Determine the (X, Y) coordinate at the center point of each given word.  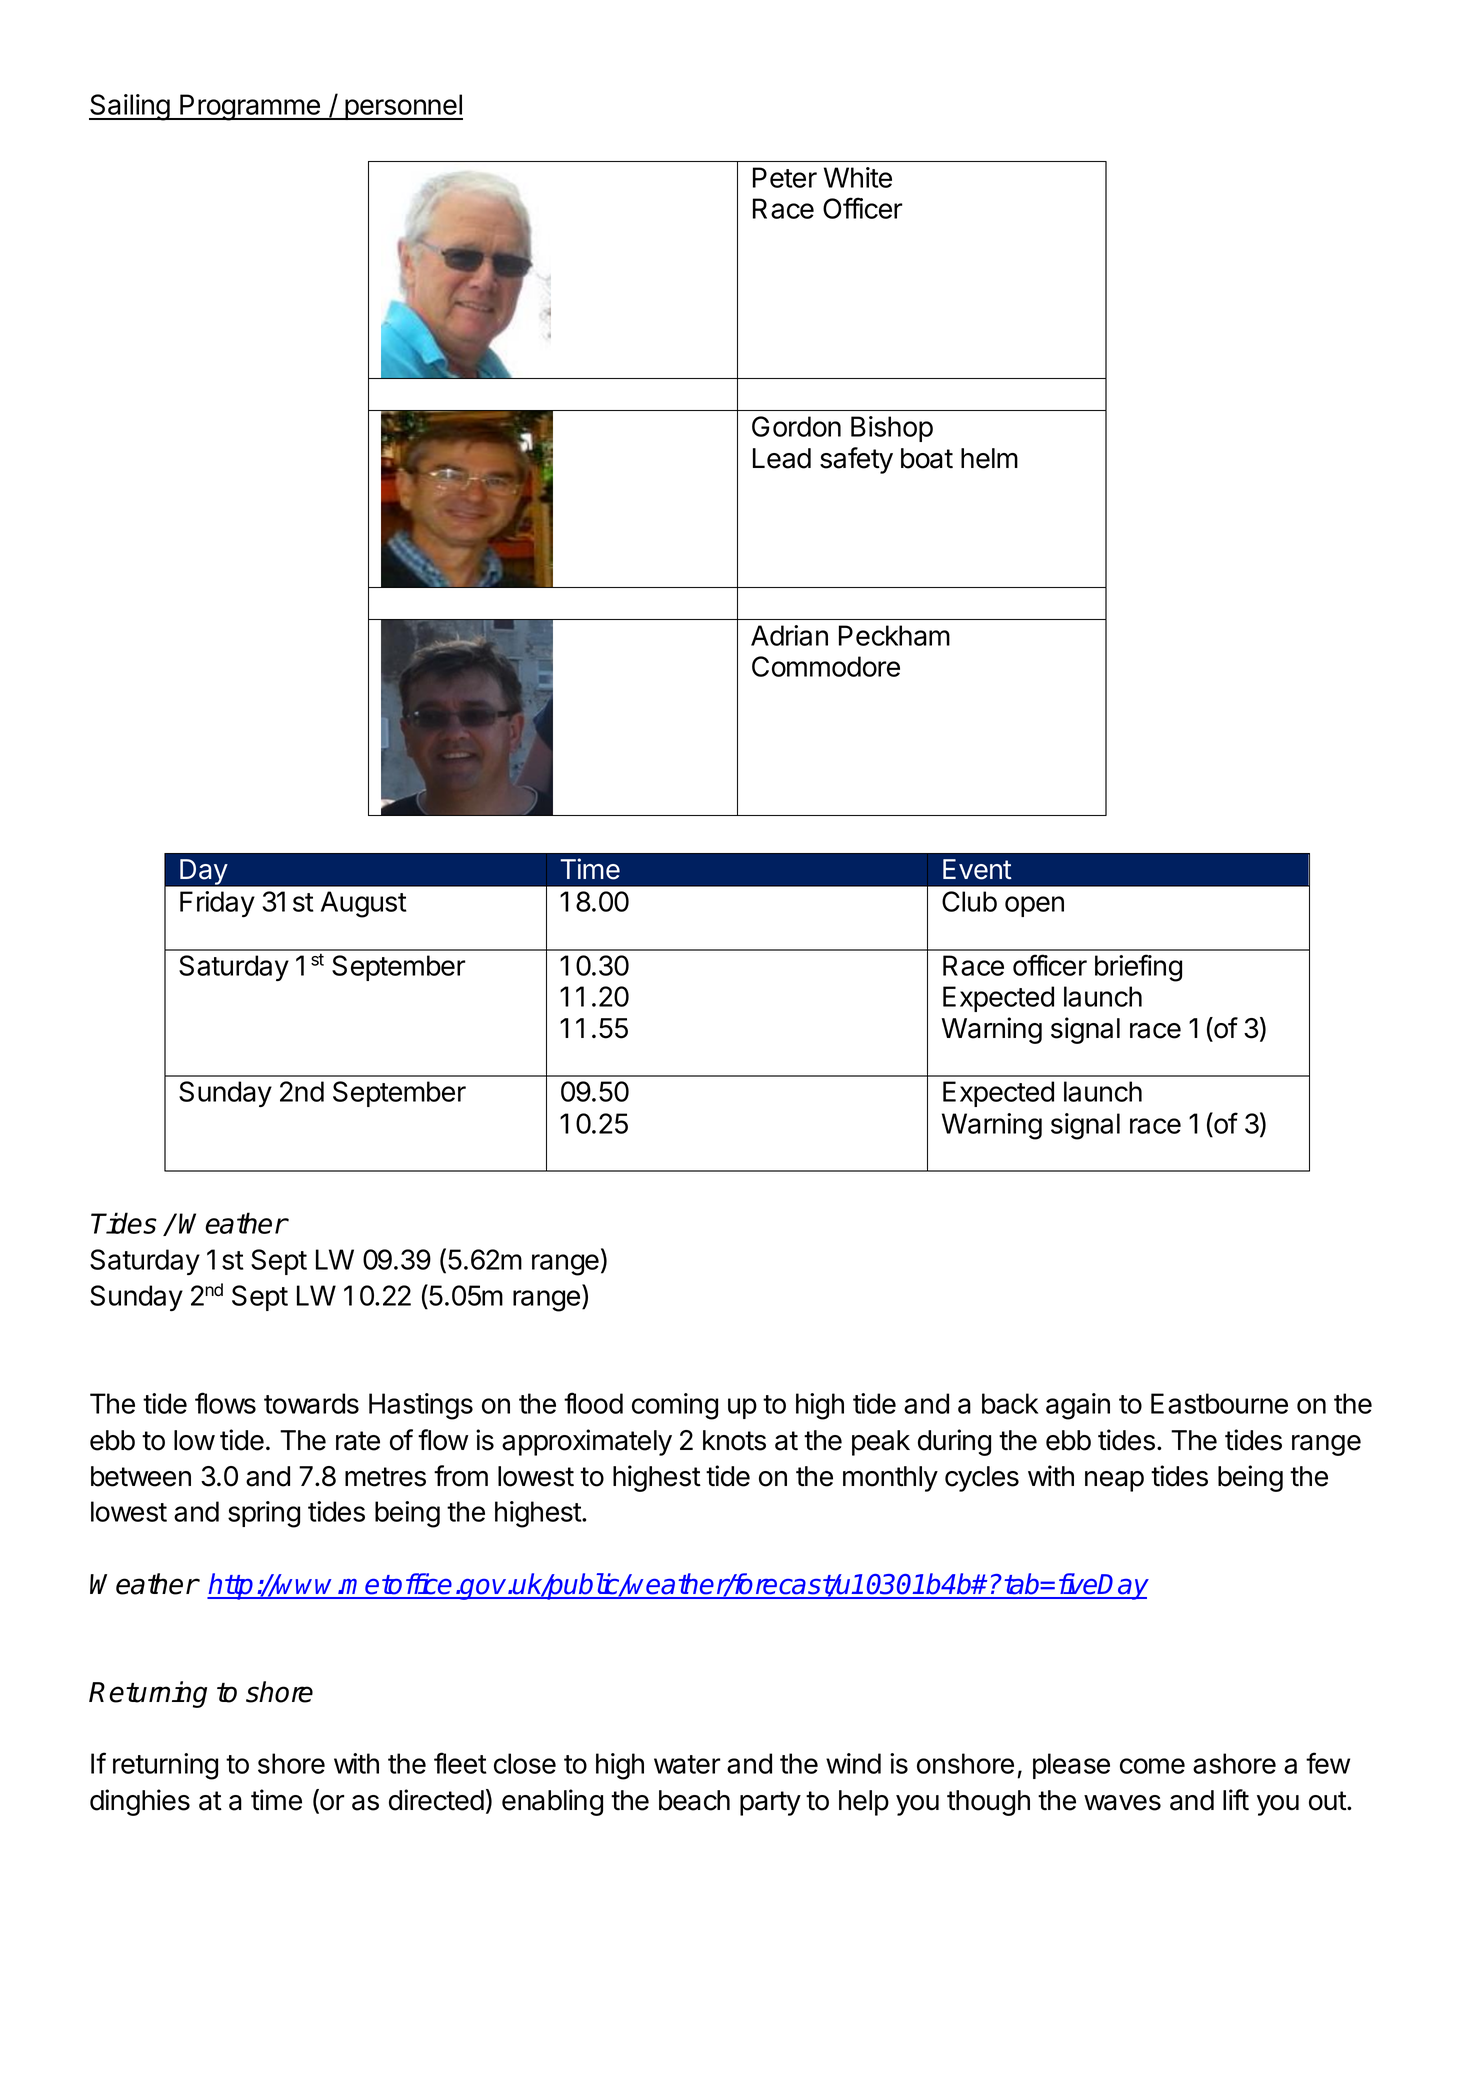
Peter (785, 177)
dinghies (140, 1802)
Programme (250, 107)
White (858, 177)
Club (969, 901)
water (687, 1764)
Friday (217, 904)
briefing (1138, 968)
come (1152, 1766)
